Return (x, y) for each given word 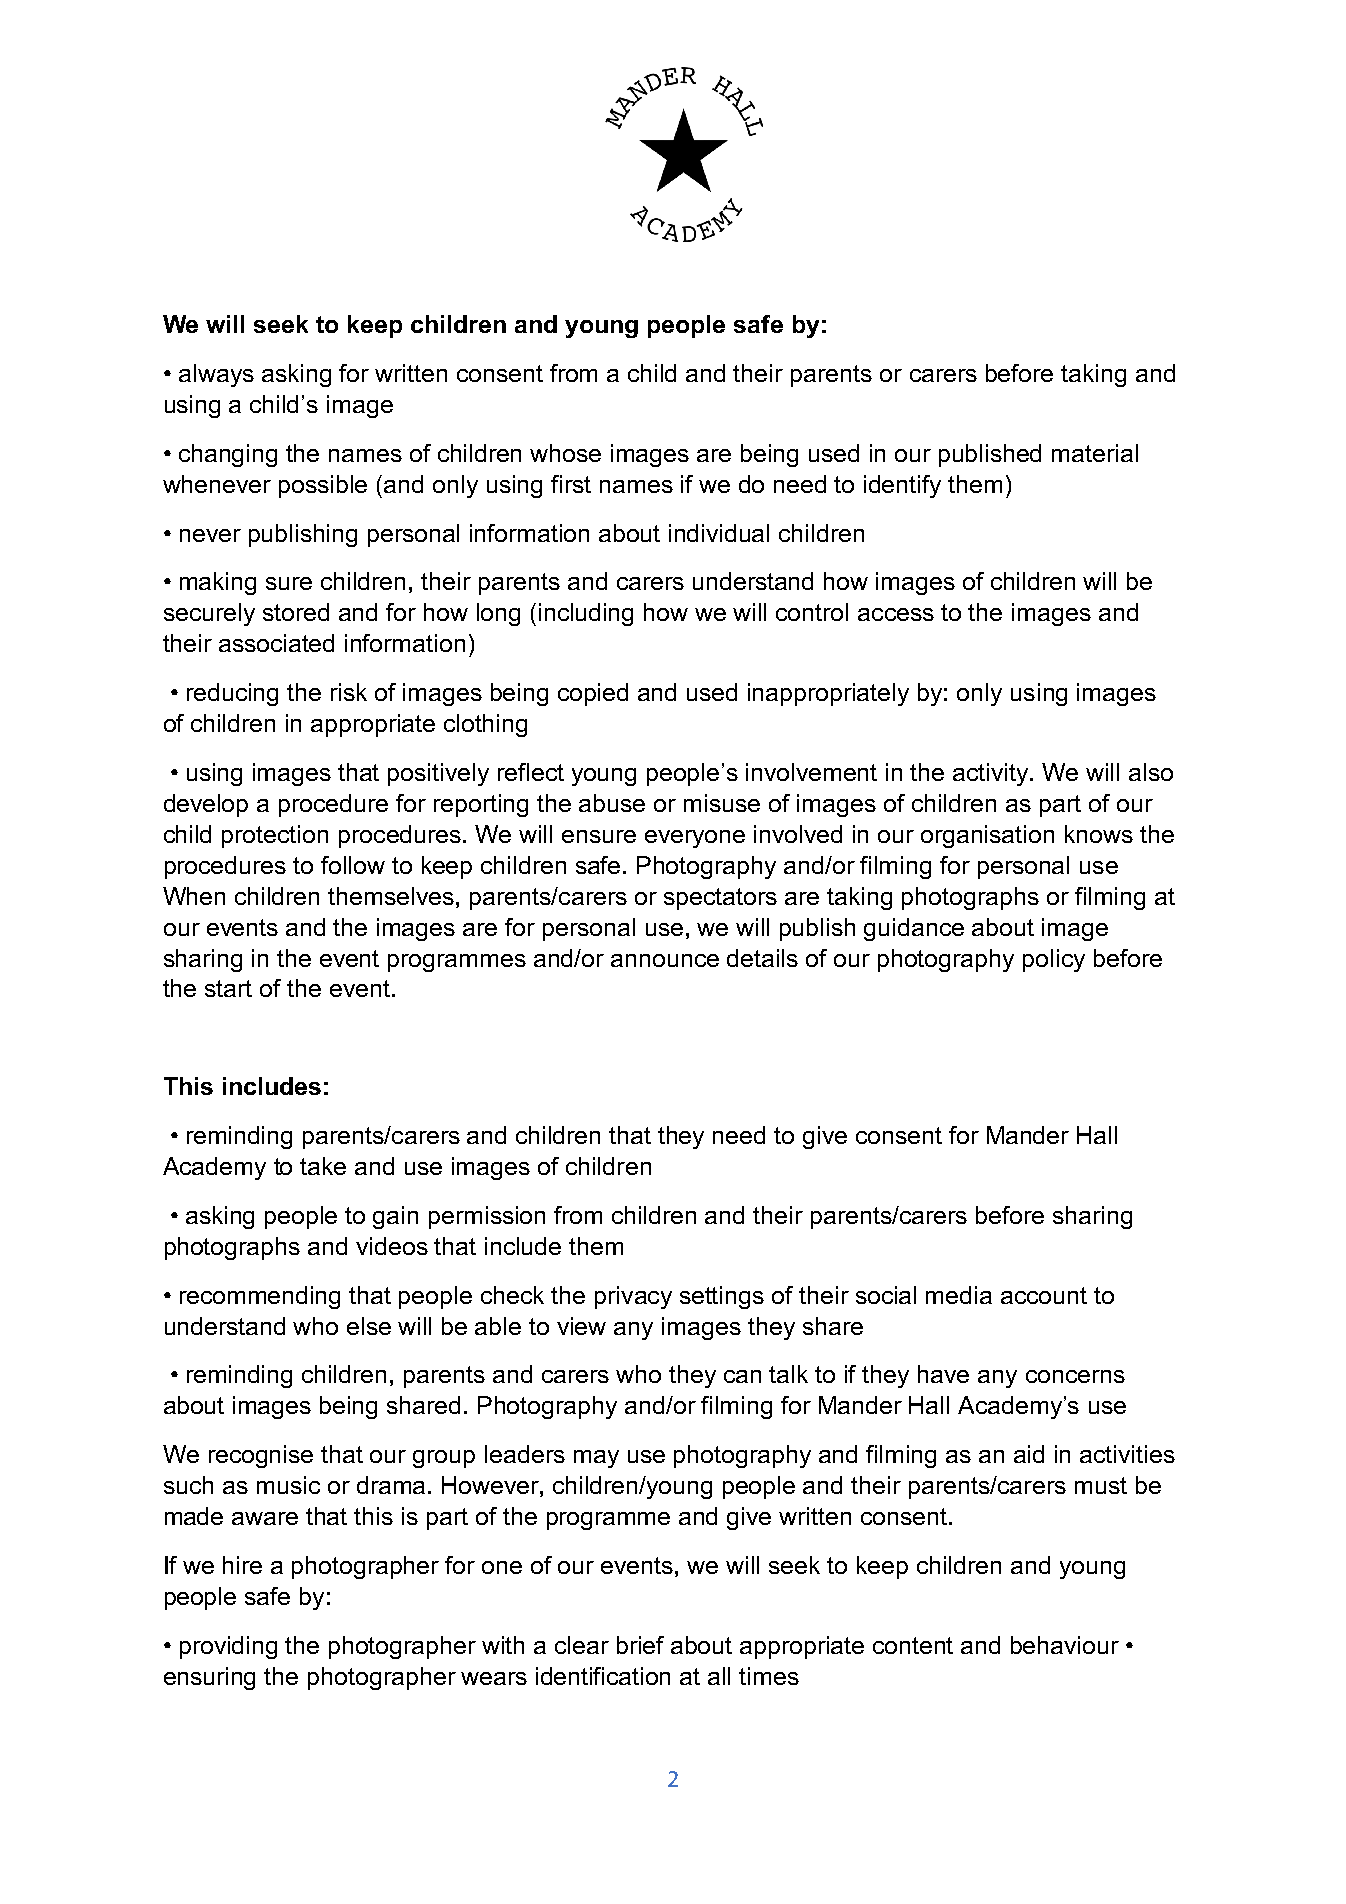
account (1044, 1295)
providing (228, 1647)
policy (1054, 960)
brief (640, 1645)
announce (665, 960)
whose (565, 453)
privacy (633, 1297)
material (1095, 453)
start (228, 988)
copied (593, 694)
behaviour (1065, 1645)
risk (349, 692)
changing (228, 455)
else (369, 1326)
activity (992, 774)
